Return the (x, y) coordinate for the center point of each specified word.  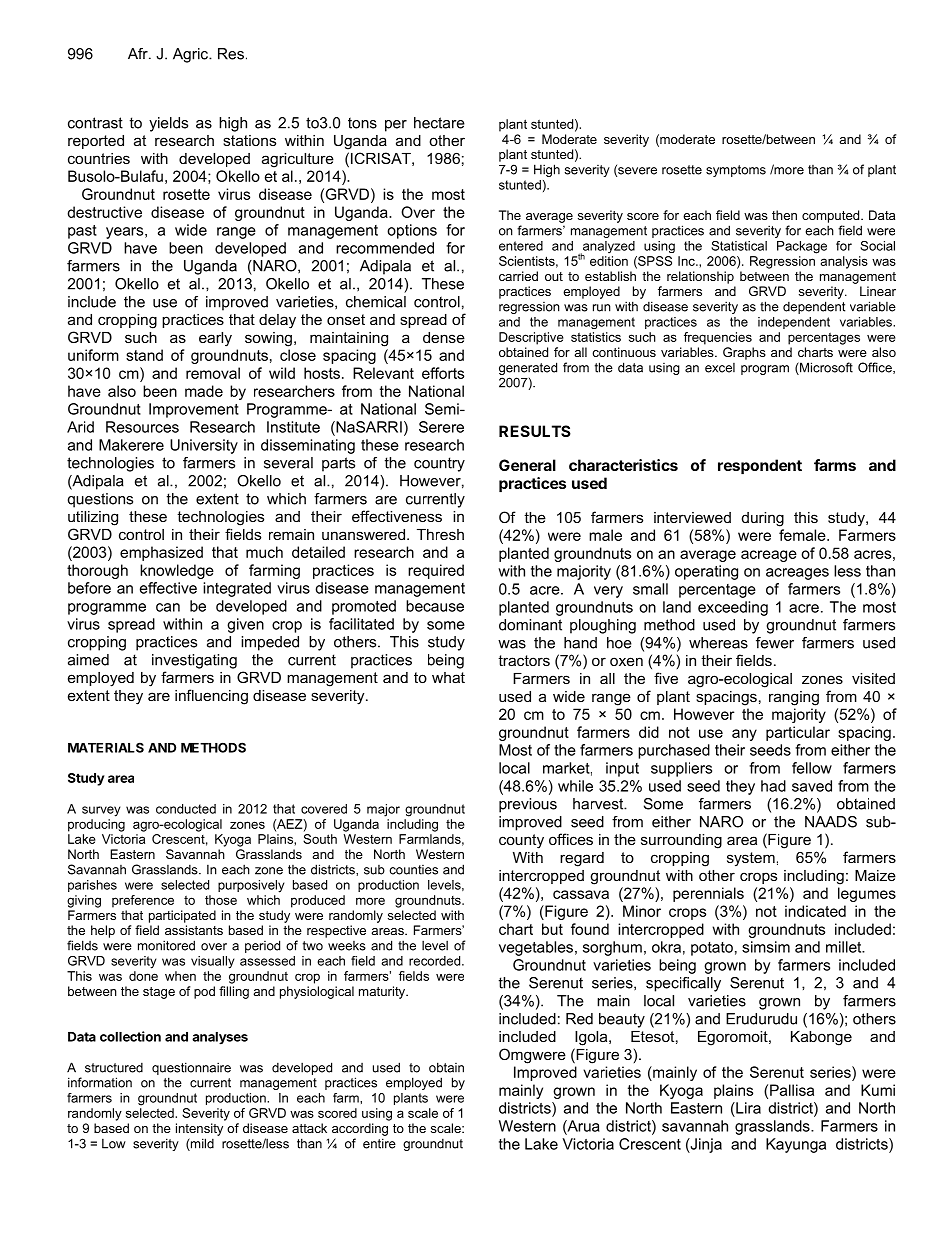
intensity (199, 1129)
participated (182, 916)
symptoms (736, 171)
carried (518, 276)
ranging (794, 698)
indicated (815, 911)
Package (802, 247)
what (448, 677)
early (215, 339)
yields (168, 124)
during (763, 519)
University (204, 446)
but (552, 929)
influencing (211, 697)
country (439, 464)
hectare (439, 123)
